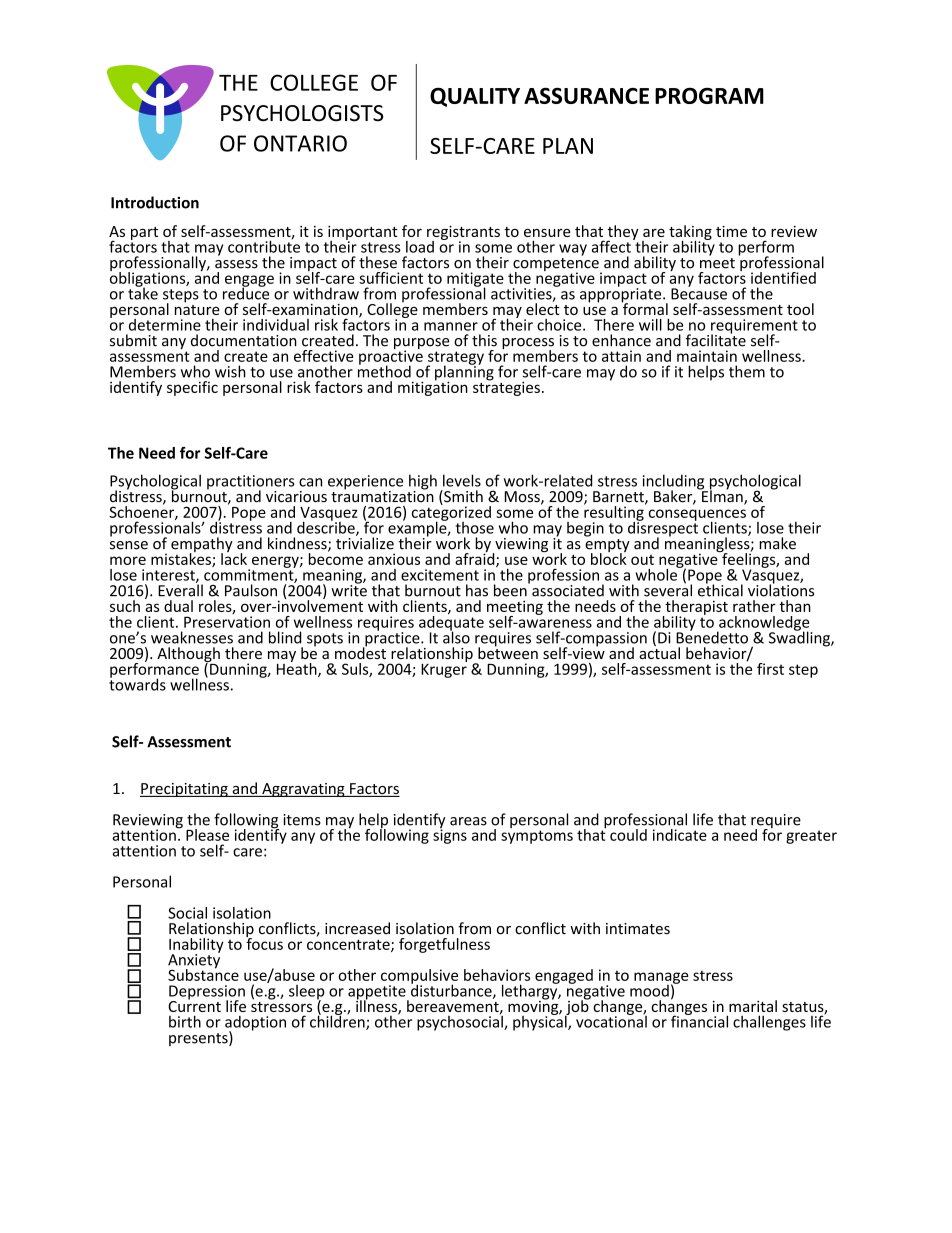 The width and height of the image is (952, 1233). Describe the element at coordinates (302, 113) in the image. I see `PSYCHOLOGISTS` at that location.
